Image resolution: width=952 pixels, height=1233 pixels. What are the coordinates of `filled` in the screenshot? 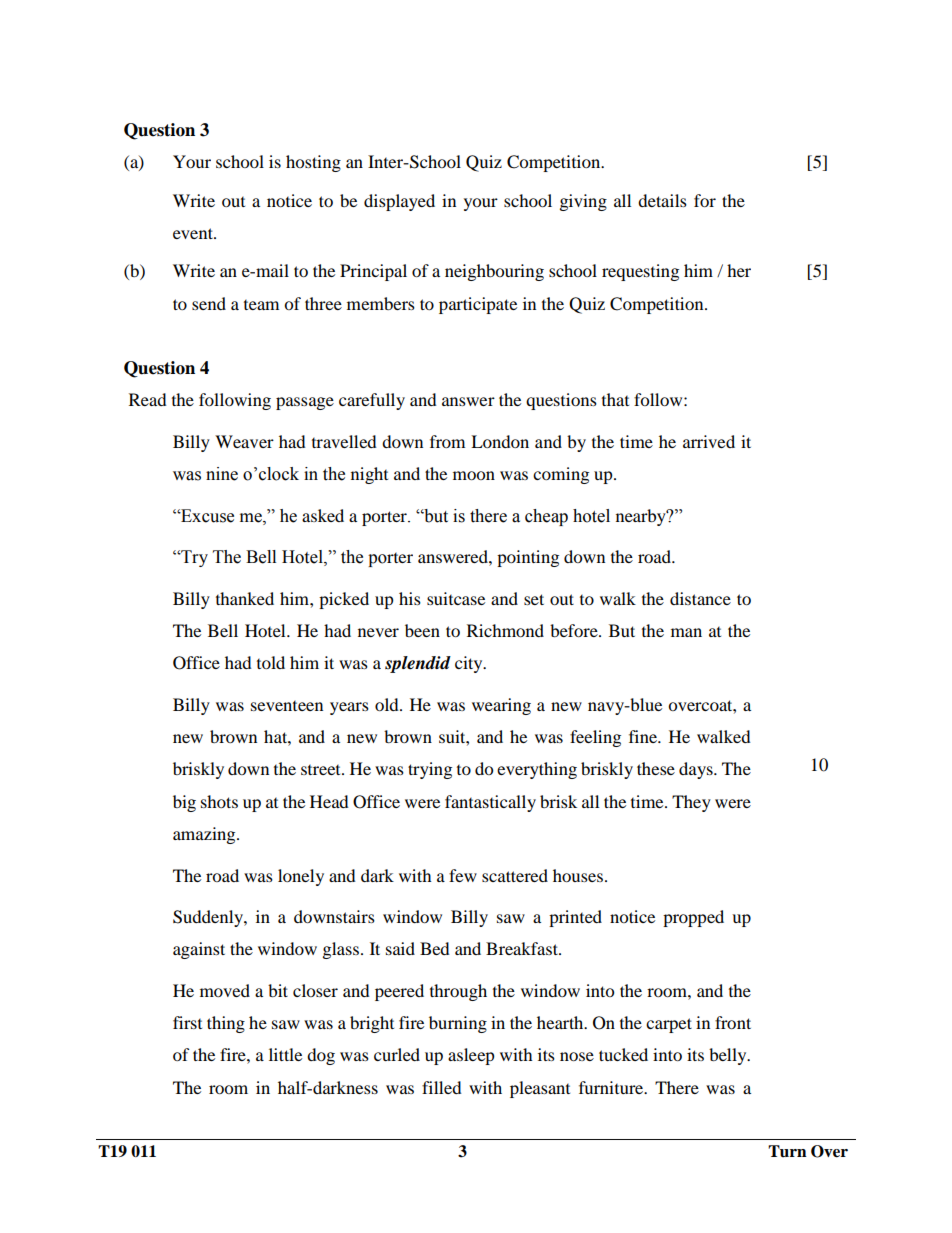 It's located at (442, 1087).
